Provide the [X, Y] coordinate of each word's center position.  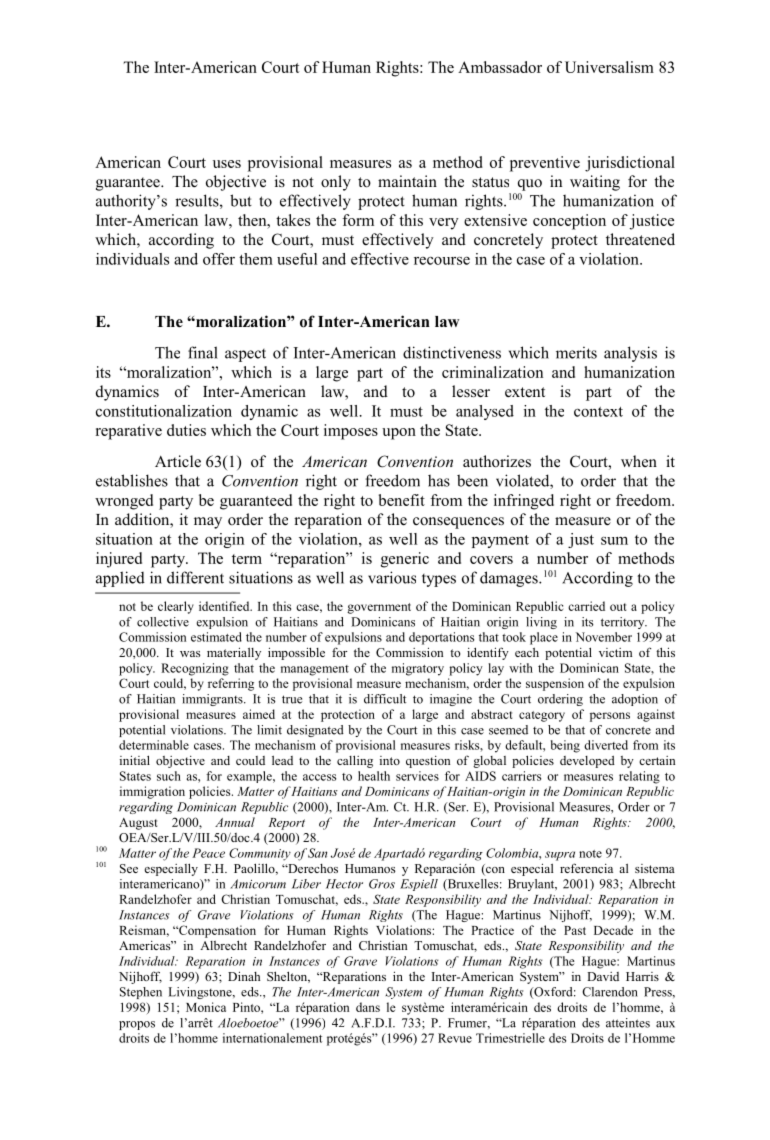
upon [399, 434]
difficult [385, 699]
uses [227, 164]
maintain [407, 181]
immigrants [213, 700]
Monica [206, 1007]
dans [368, 1007]
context [598, 412]
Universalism [609, 67]
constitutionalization [164, 411]
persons [610, 717]
